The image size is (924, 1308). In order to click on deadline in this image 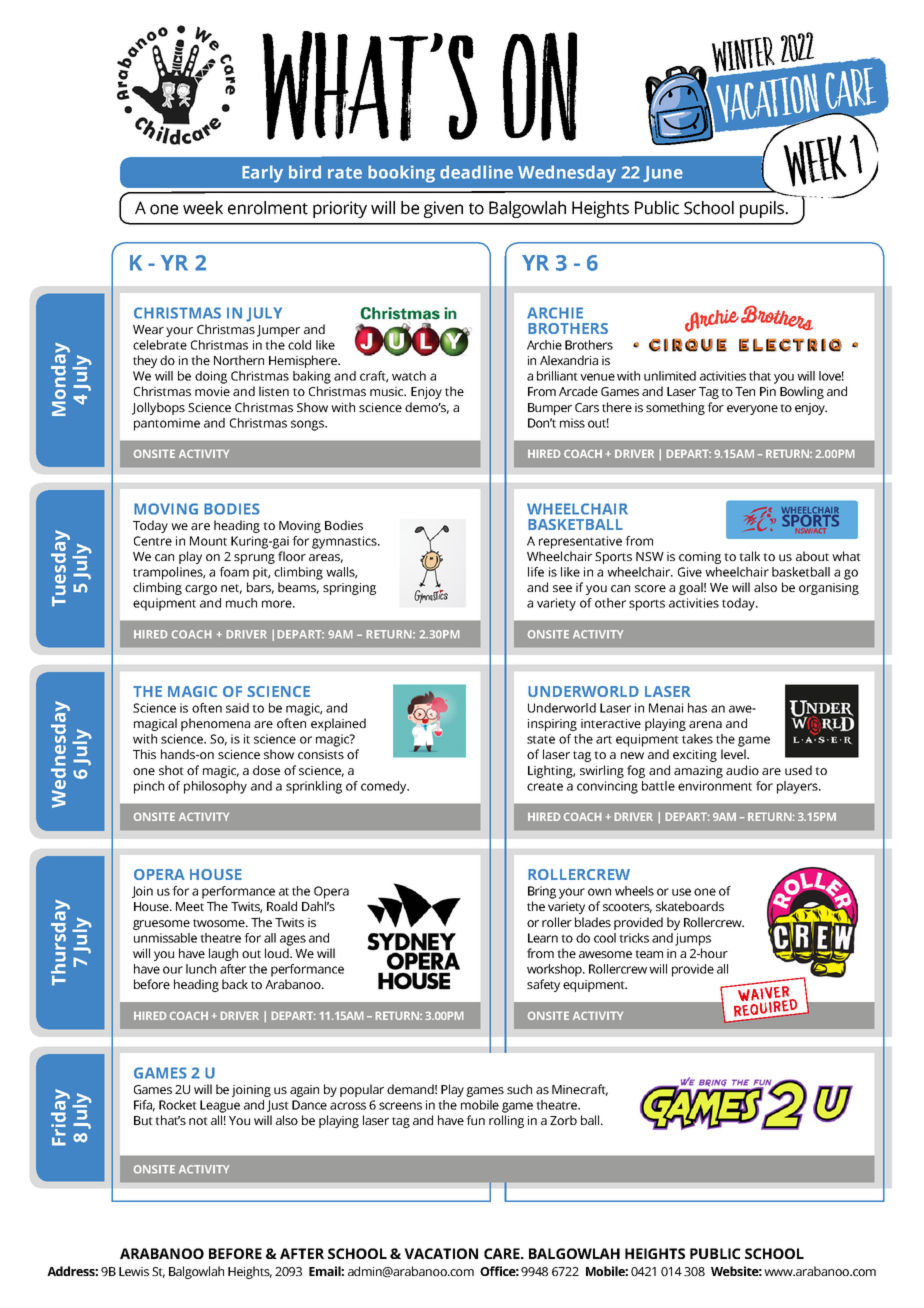, I will do `click(476, 172)`.
